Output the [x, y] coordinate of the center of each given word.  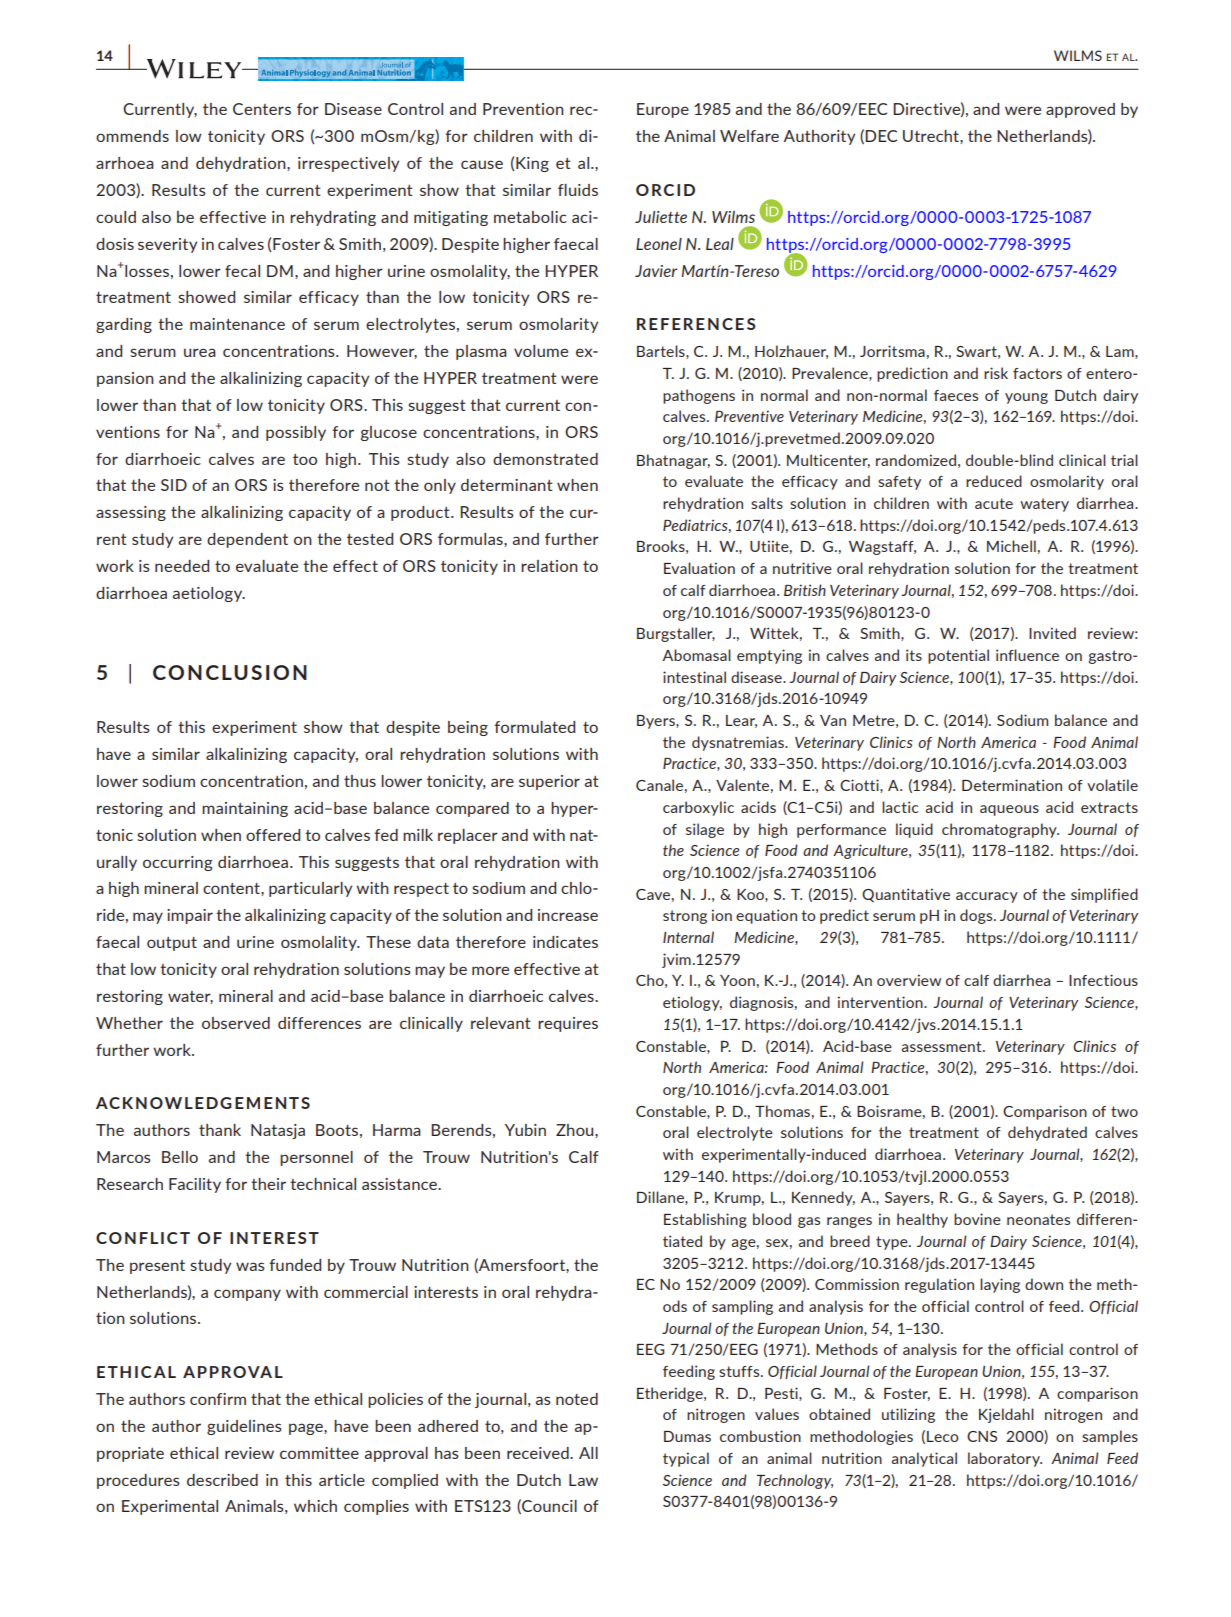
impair [190, 916]
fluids [578, 190]
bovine [977, 1219]
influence [1027, 655]
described [222, 1480]
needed [182, 566]
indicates [565, 942]
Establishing [705, 1220]
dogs [977, 916]
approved [1080, 110]
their [268, 1184]
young [1026, 398]
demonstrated [545, 459]
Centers [262, 109]
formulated [534, 727]
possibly [296, 433]
